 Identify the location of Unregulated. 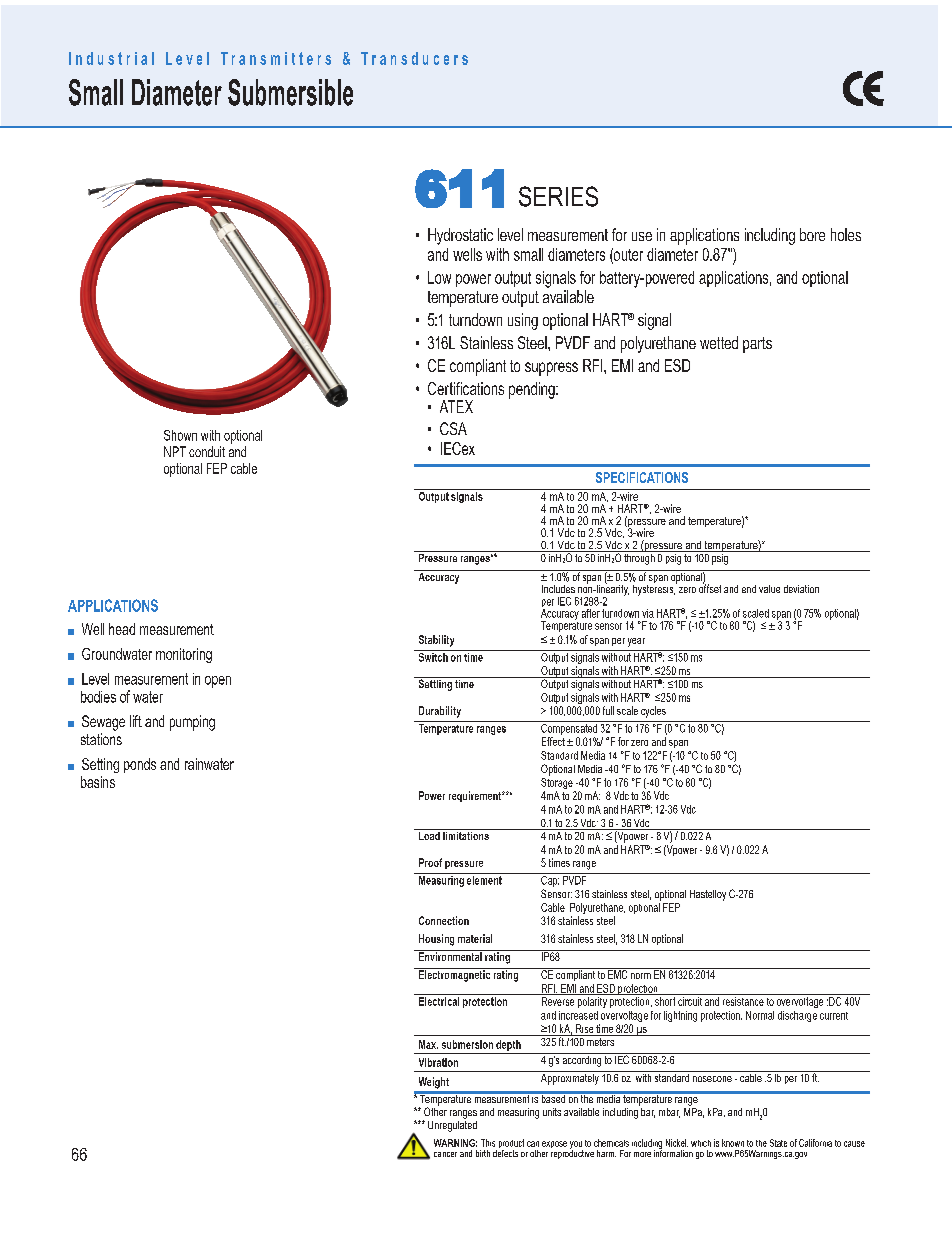
(452, 1125).
